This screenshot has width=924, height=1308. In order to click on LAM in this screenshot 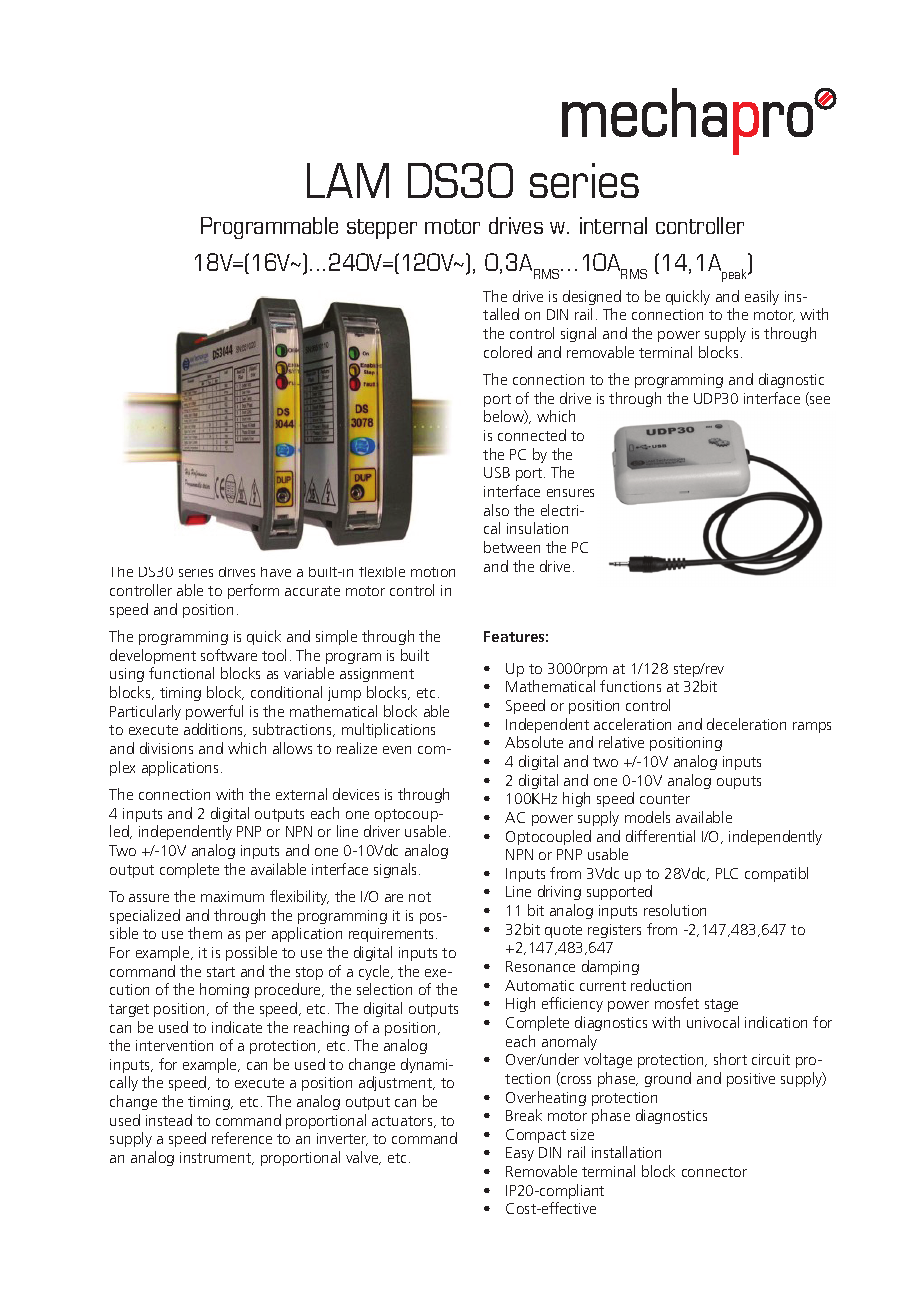, I will do `click(348, 180)`.
